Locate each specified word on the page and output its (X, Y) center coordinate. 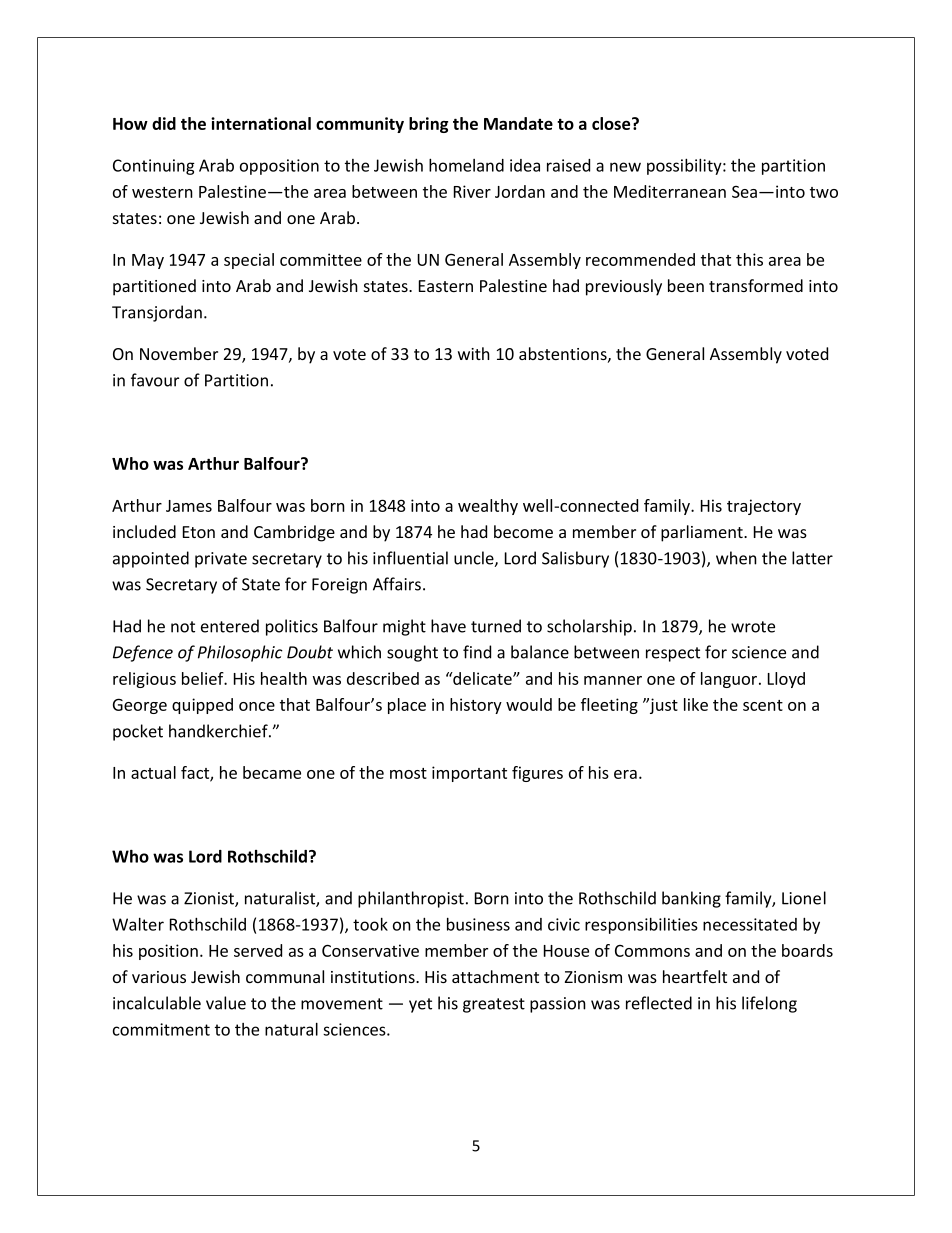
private (221, 560)
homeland (466, 165)
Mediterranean (670, 191)
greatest (494, 1005)
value (226, 1003)
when (736, 558)
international (261, 123)
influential (410, 558)
